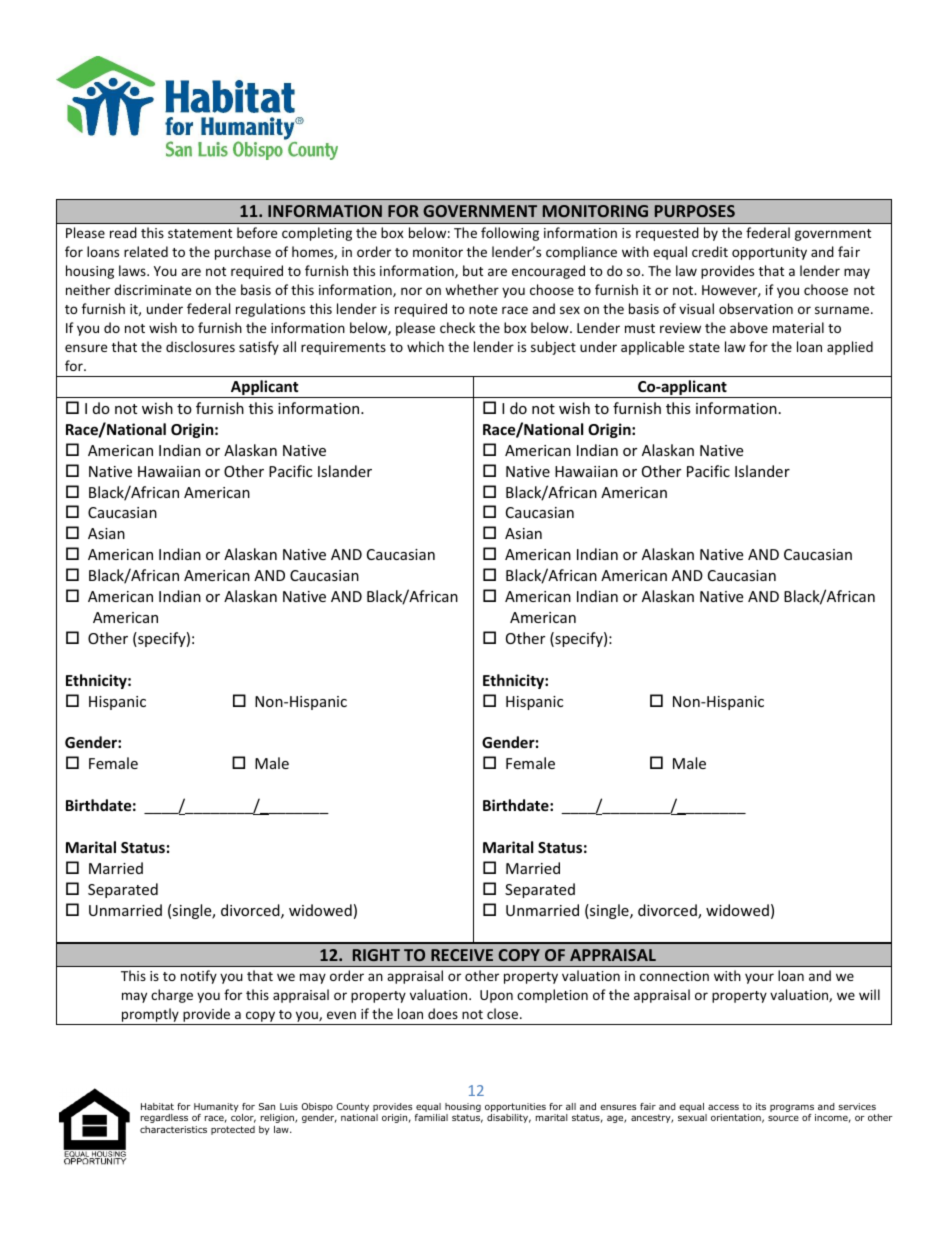 This screenshot has height=1233, width=952. Describe the element at coordinates (199, 977) in the screenshot. I see `notify` at that location.
